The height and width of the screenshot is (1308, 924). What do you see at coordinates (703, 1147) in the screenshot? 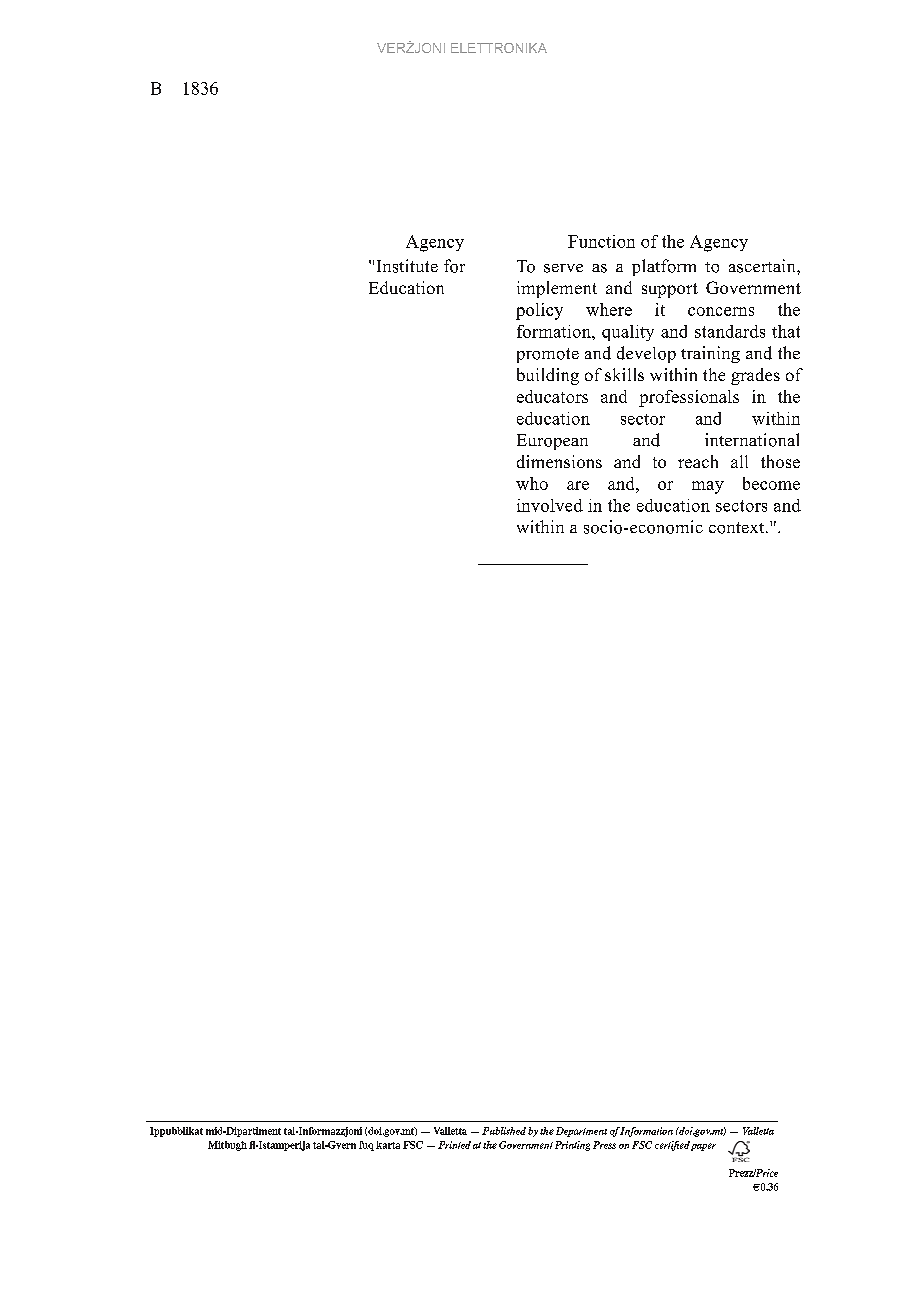
I see `paper` at bounding box center [703, 1147].
